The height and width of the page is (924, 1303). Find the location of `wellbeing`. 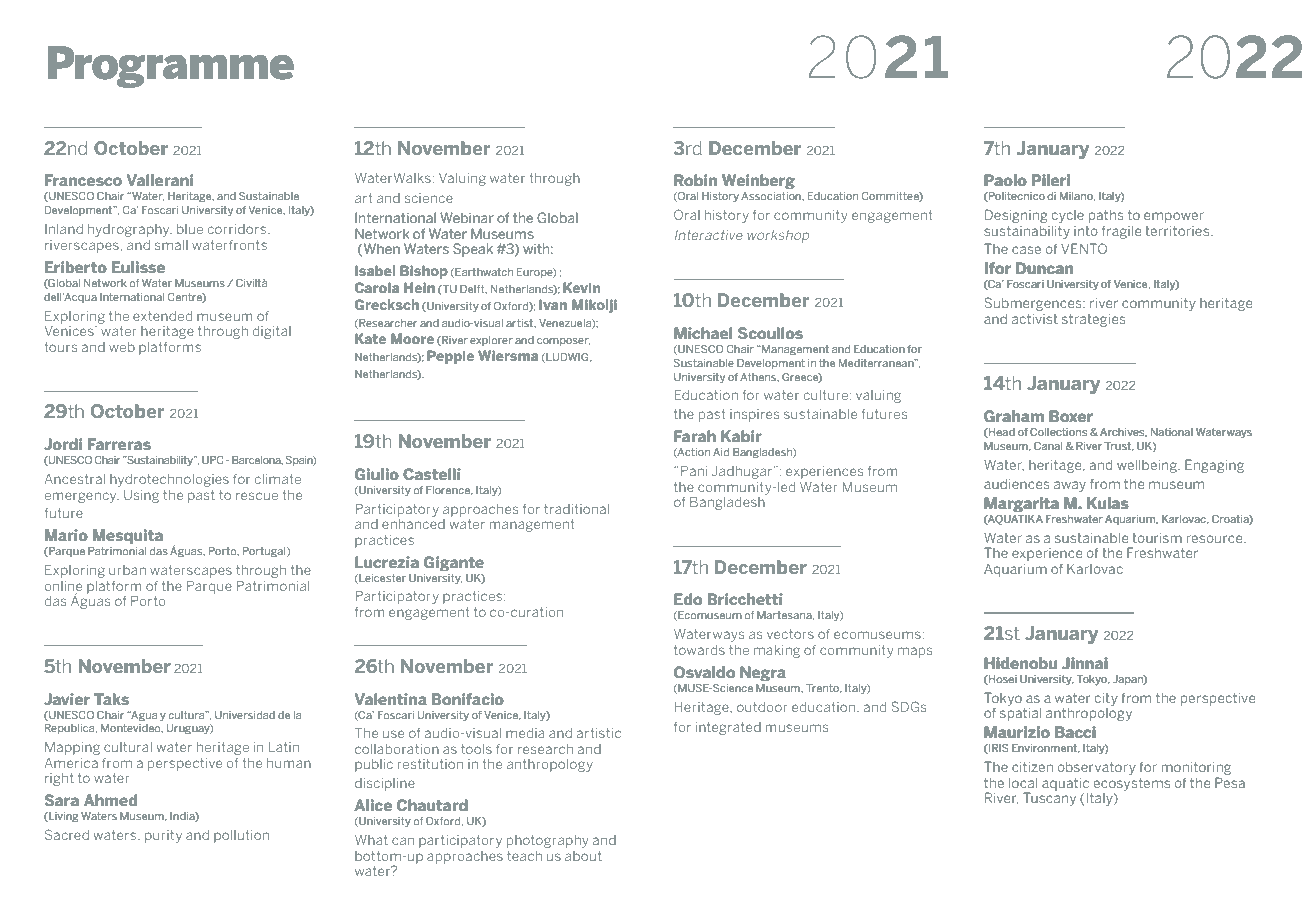

wellbeing is located at coordinates (1148, 466).
